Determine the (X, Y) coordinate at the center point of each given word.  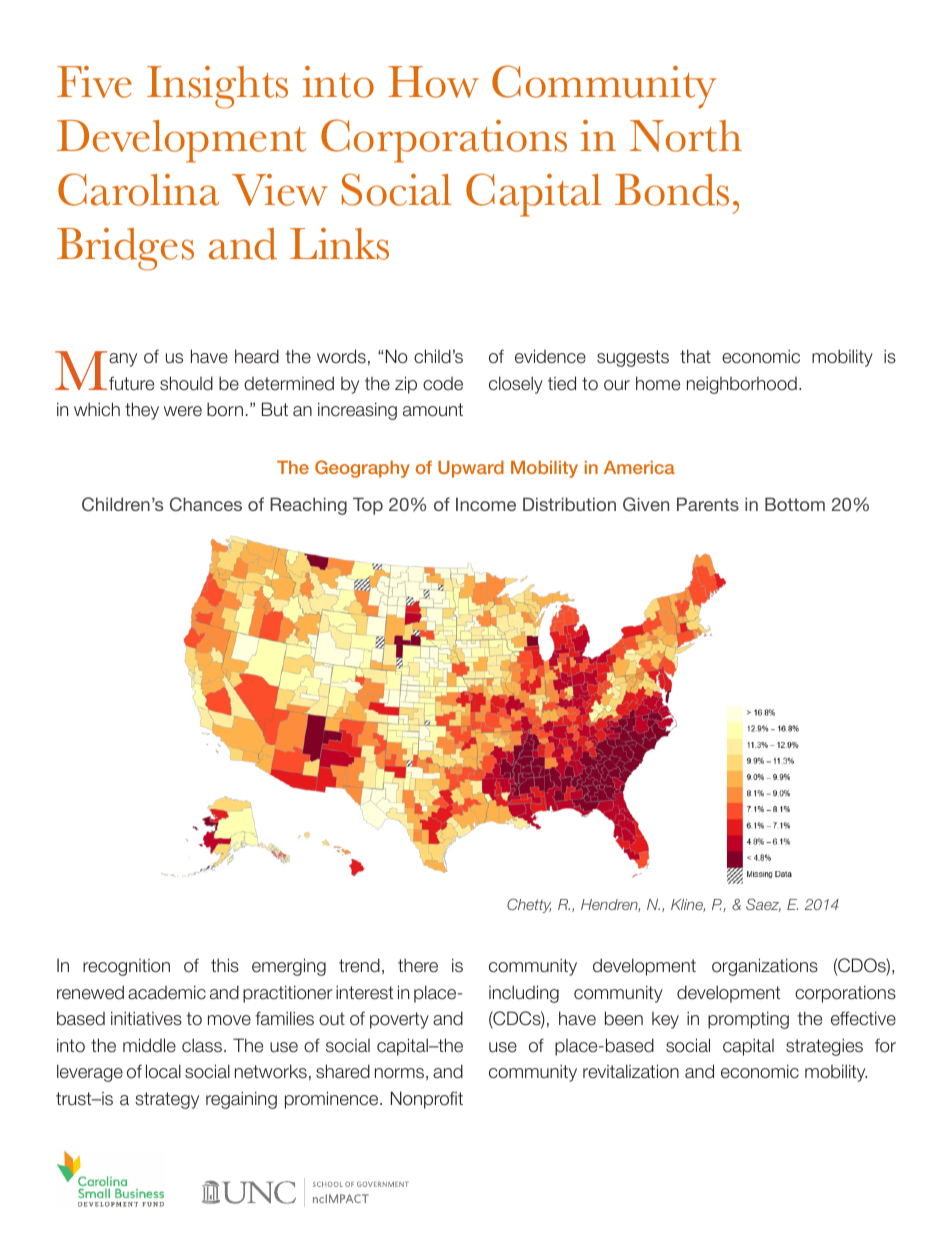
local (163, 1071)
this (225, 965)
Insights (217, 87)
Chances (206, 504)
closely (516, 385)
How (433, 82)
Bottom (795, 504)
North (686, 136)
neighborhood (742, 385)
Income (486, 504)
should (186, 383)
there (418, 965)
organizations (765, 967)
